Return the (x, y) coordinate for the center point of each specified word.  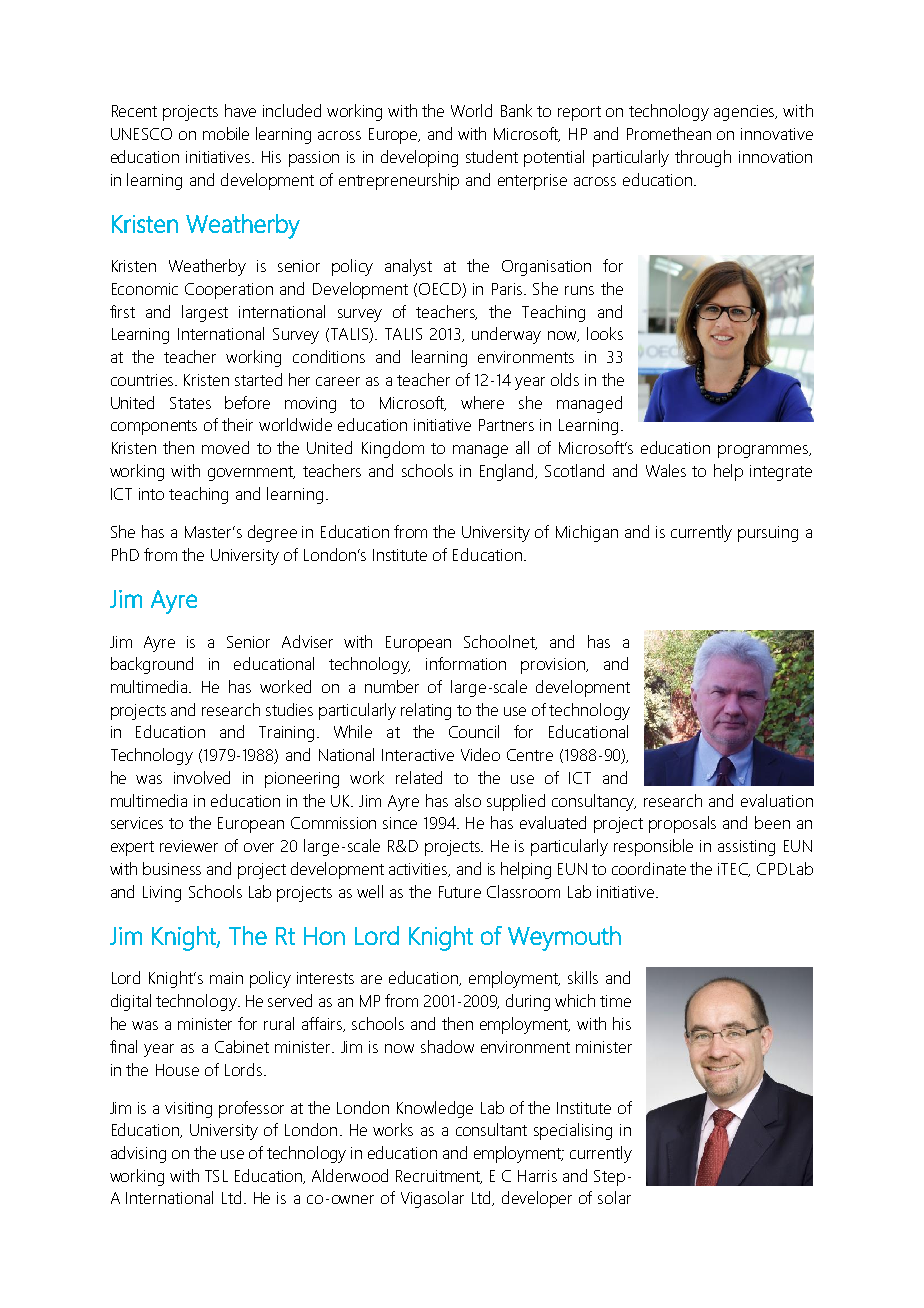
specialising (573, 1131)
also (468, 800)
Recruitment (439, 1177)
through (703, 158)
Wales (666, 470)
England (508, 472)
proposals (682, 824)
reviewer (189, 846)
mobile (226, 133)
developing (419, 158)
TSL (216, 1176)
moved (225, 447)
